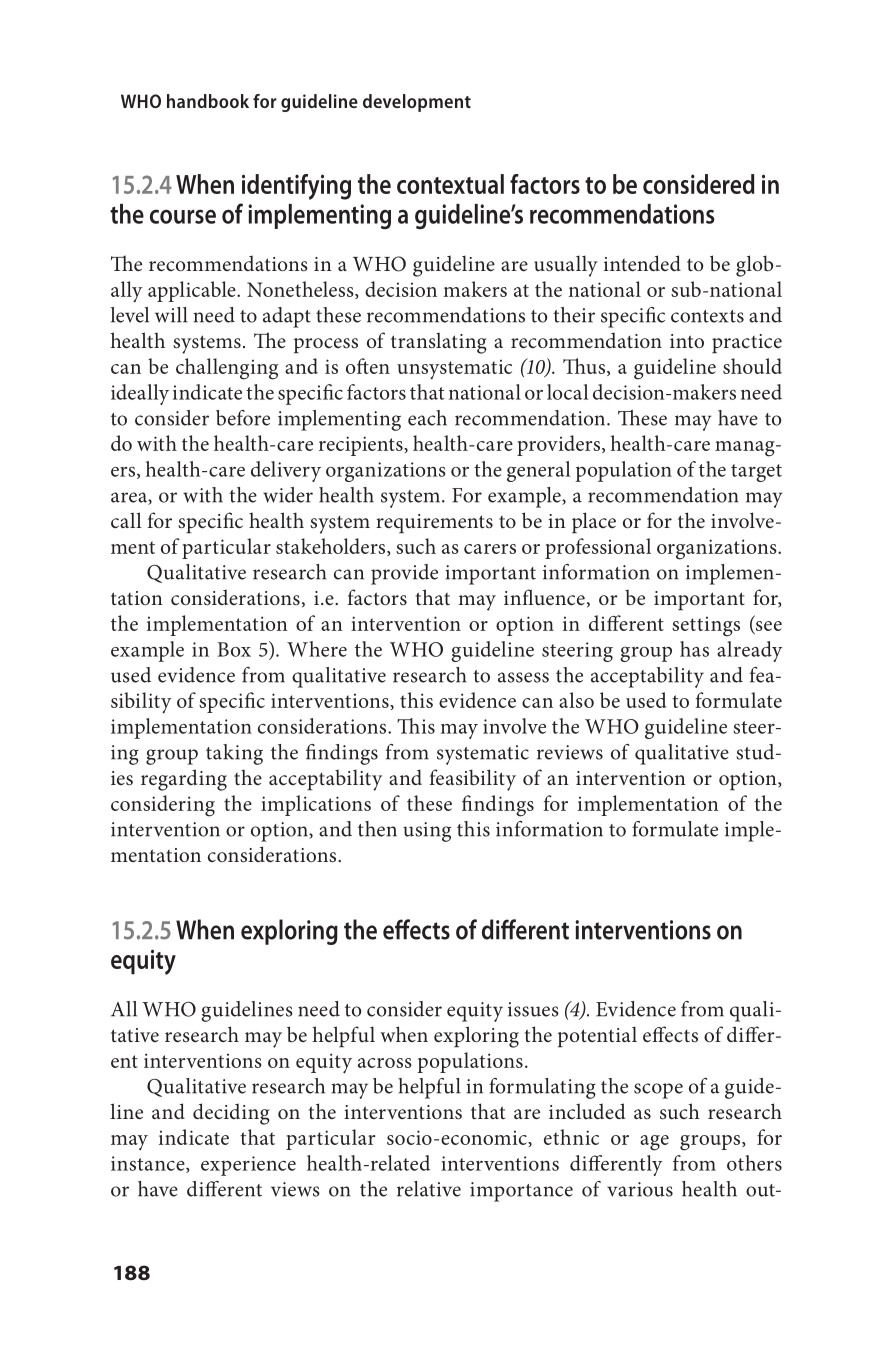 This document has height=1345, width=896. Describe the element at coordinates (642, 263) in the document. I see `intended` at that location.
